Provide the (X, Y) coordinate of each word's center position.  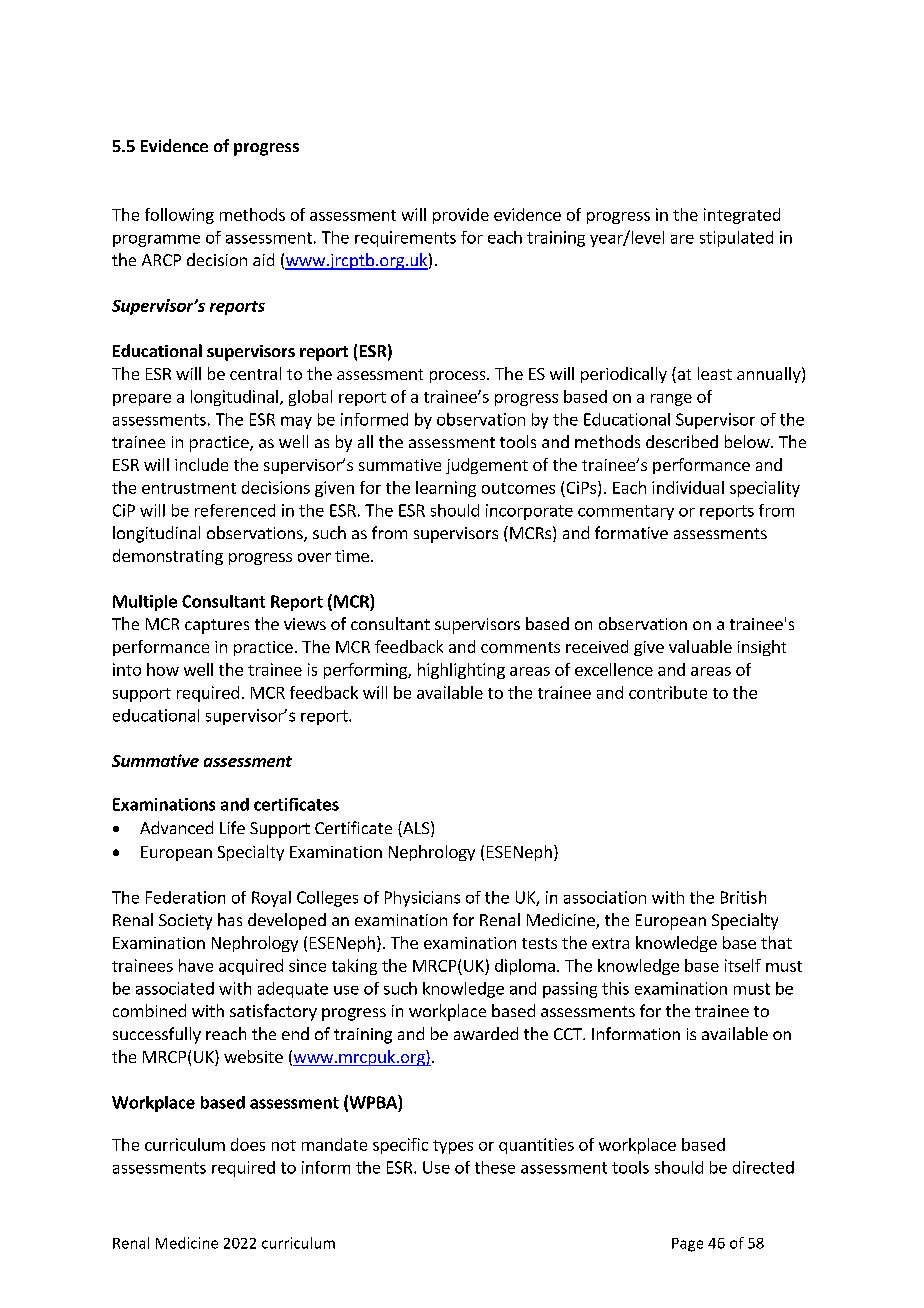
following (179, 216)
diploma (525, 967)
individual (688, 487)
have (196, 965)
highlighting (461, 671)
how (163, 669)
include (201, 464)
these (495, 1167)
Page (687, 1245)
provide (461, 216)
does (248, 1144)
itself (743, 965)
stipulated (736, 239)
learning (446, 489)
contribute (668, 692)
